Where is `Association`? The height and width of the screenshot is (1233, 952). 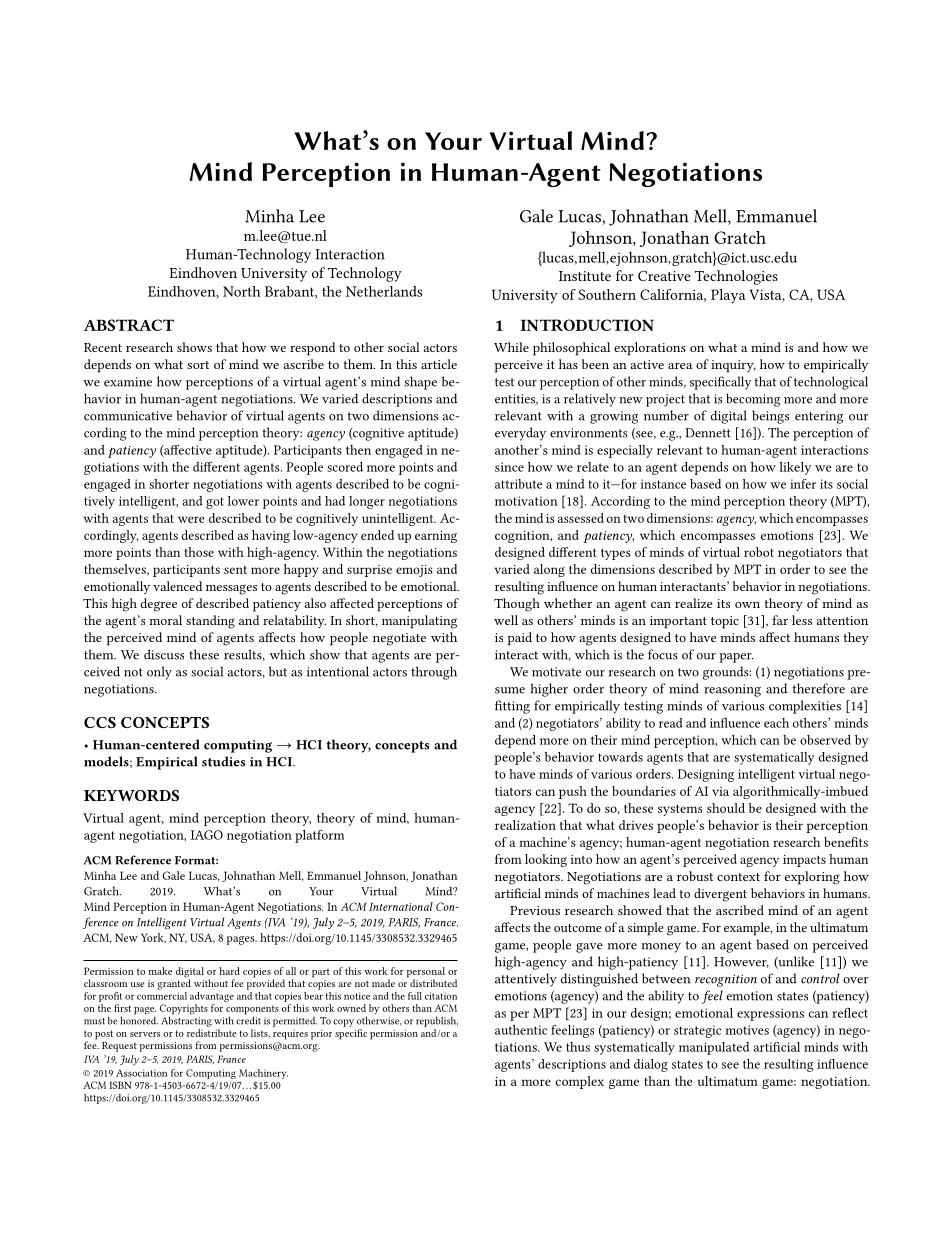 Association is located at coordinates (141, 1073).
